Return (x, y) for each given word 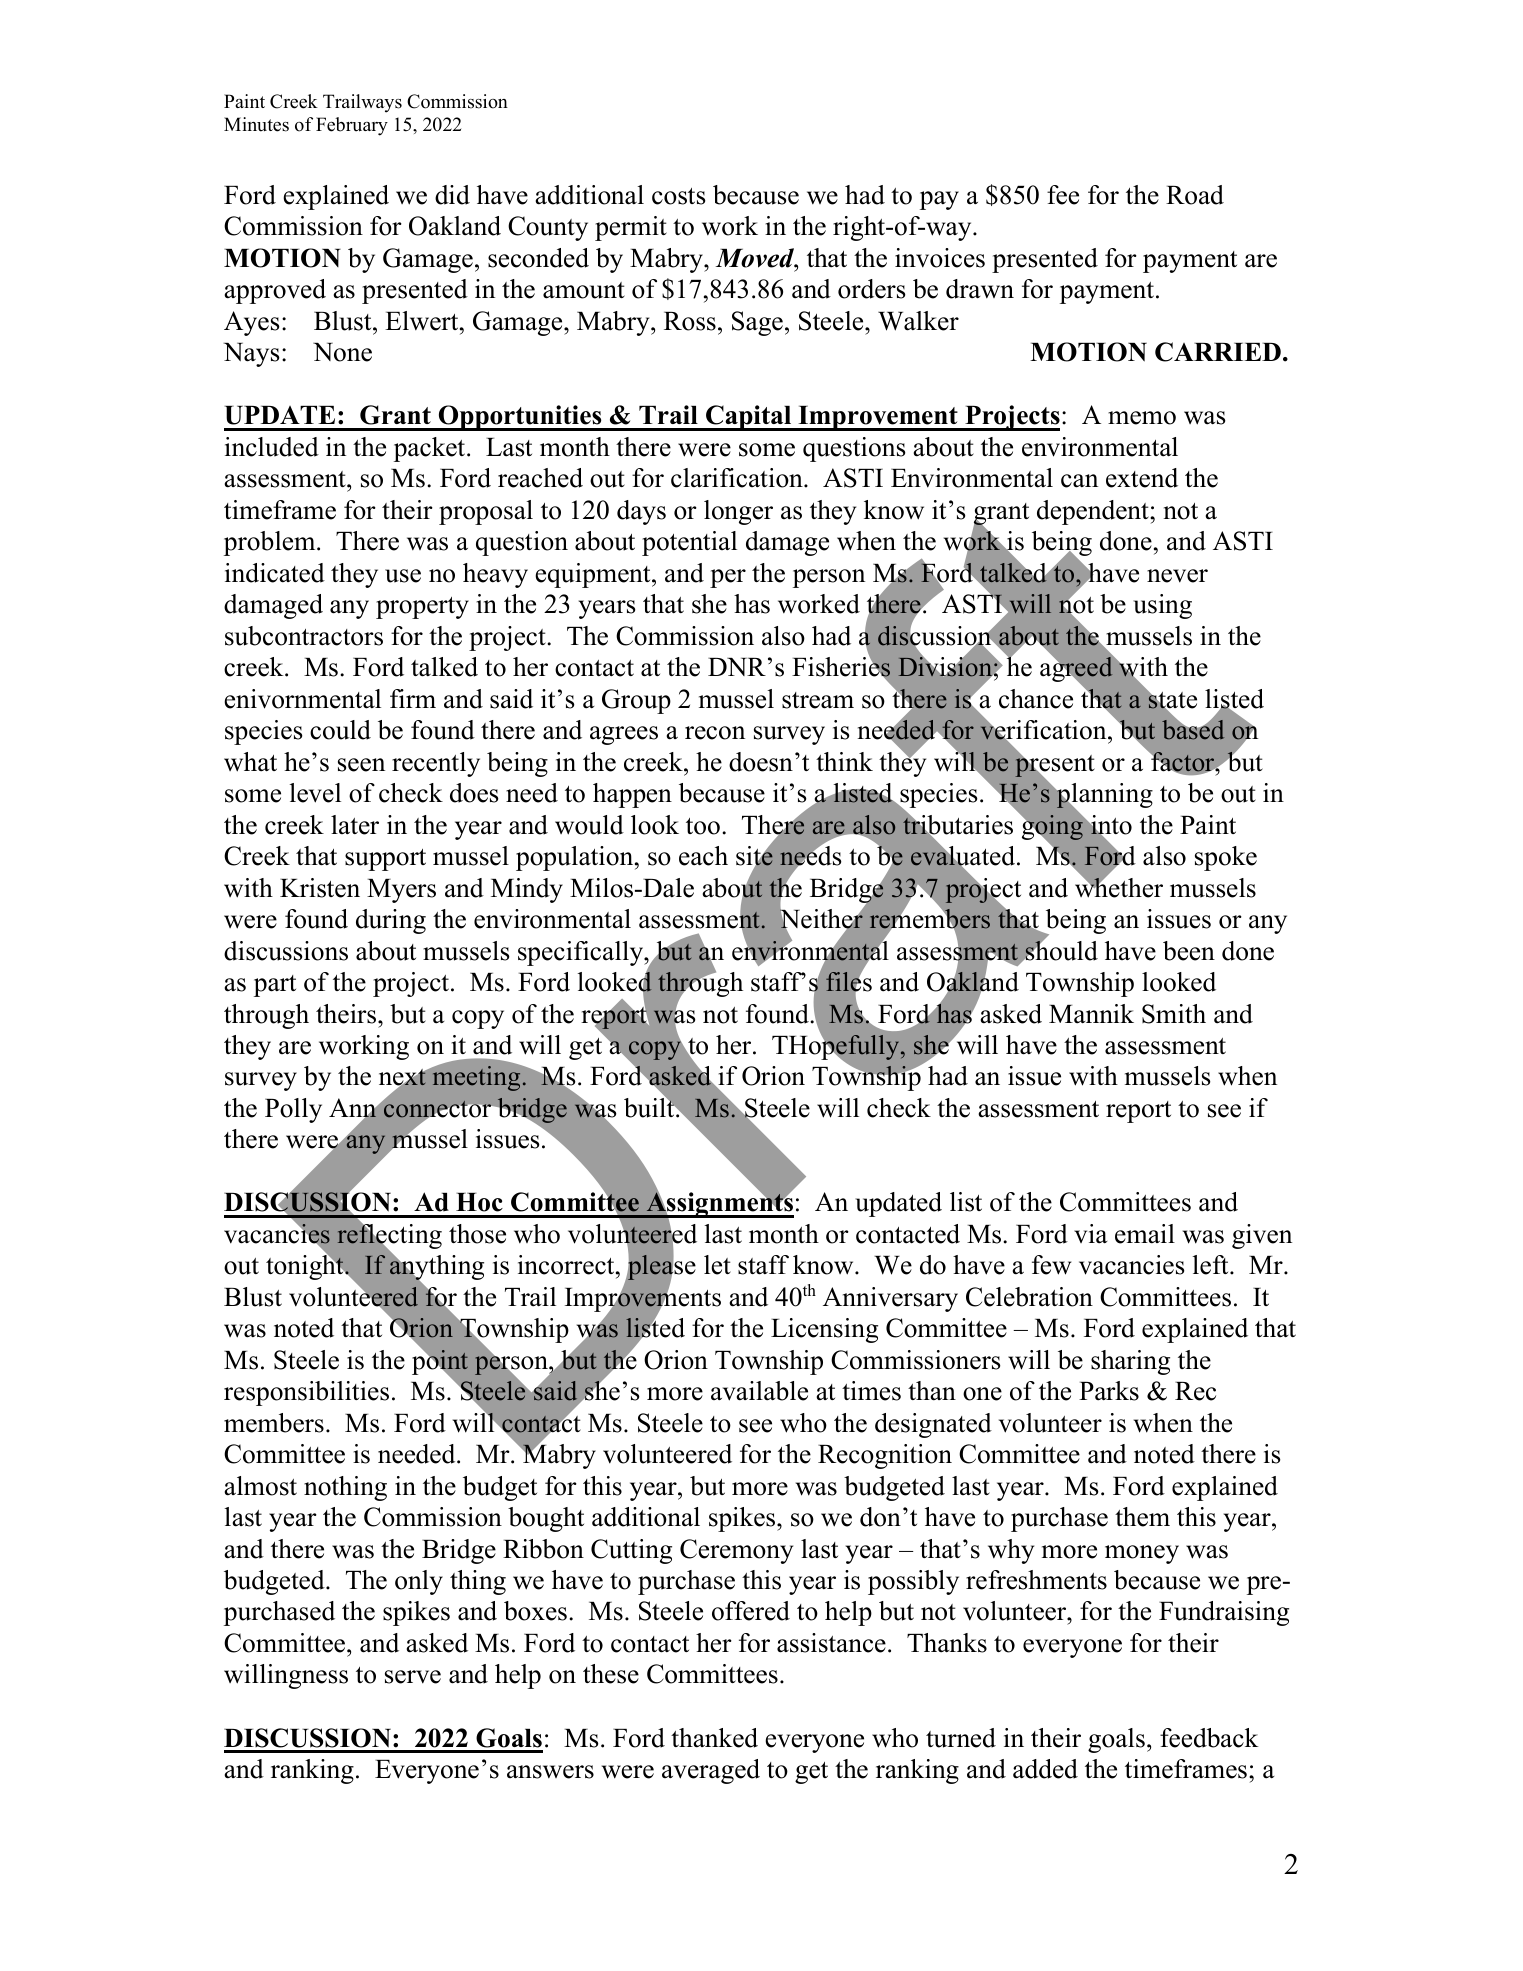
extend (1142, 478)
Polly (293, 1110)
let (717, 1265)
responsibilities (306, 1393)
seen (361, 765)
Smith (1174, 1014)
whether (1119, 886)
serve (413, 1677)
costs (679, 196)
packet (431, 449)
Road (1195, 195)
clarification (738, 478)
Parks (1109, 1391)
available (759, 1391)
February (352, 126)
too (703, 826)
